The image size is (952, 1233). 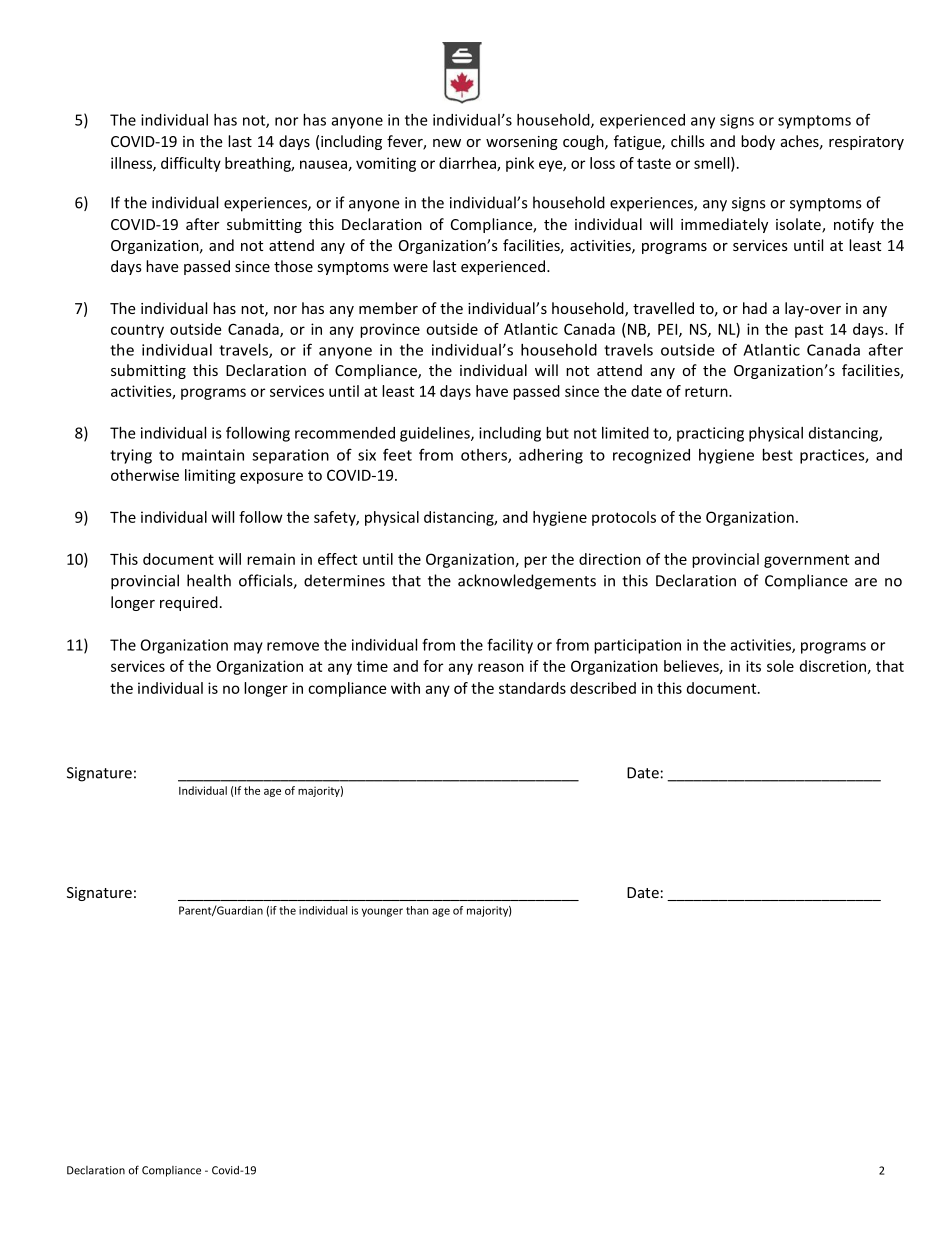 I want to click on difficulty, so click(x=191, y=164).
